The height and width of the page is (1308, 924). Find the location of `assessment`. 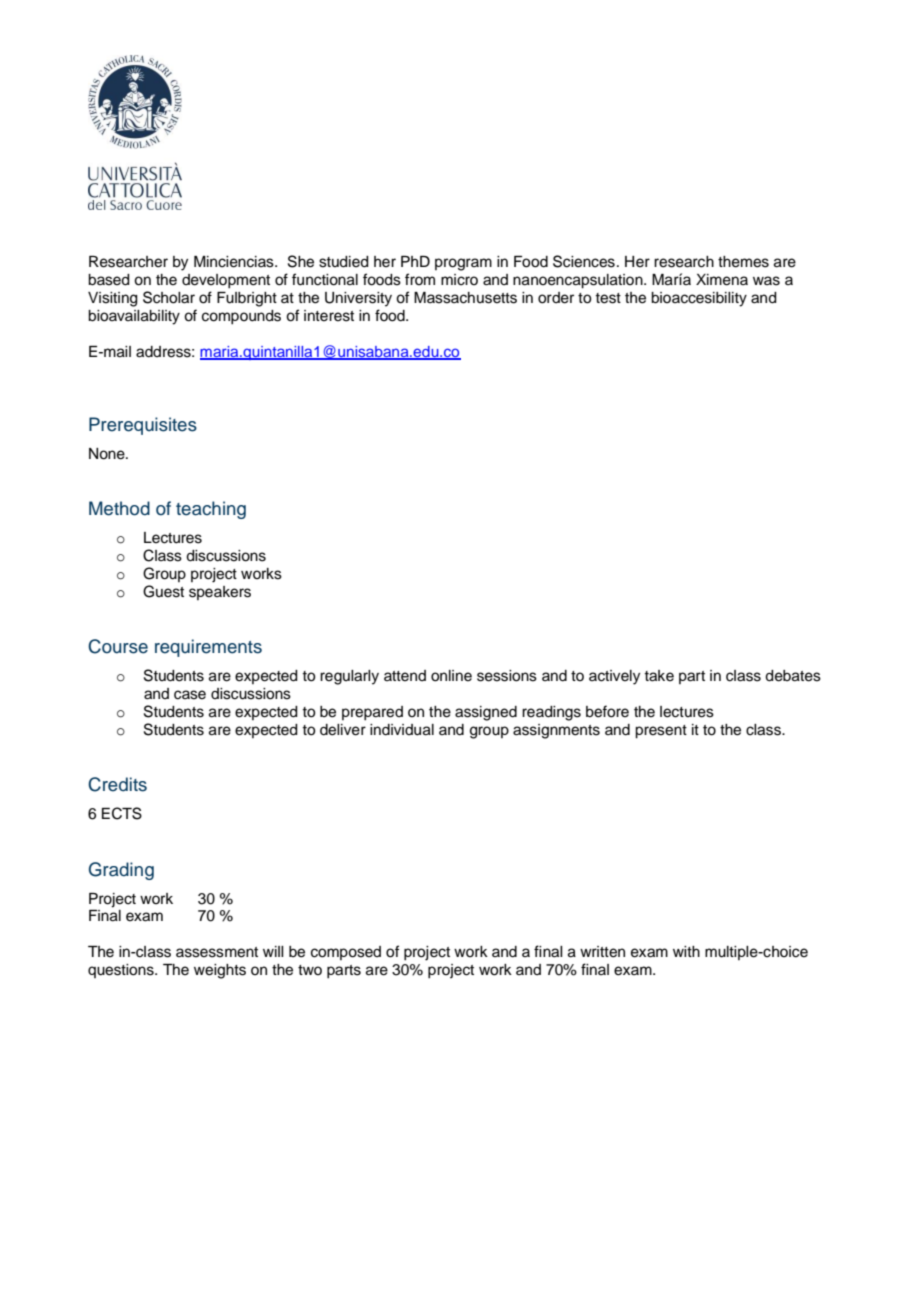

assessment is located at coordinates (217, 952).
